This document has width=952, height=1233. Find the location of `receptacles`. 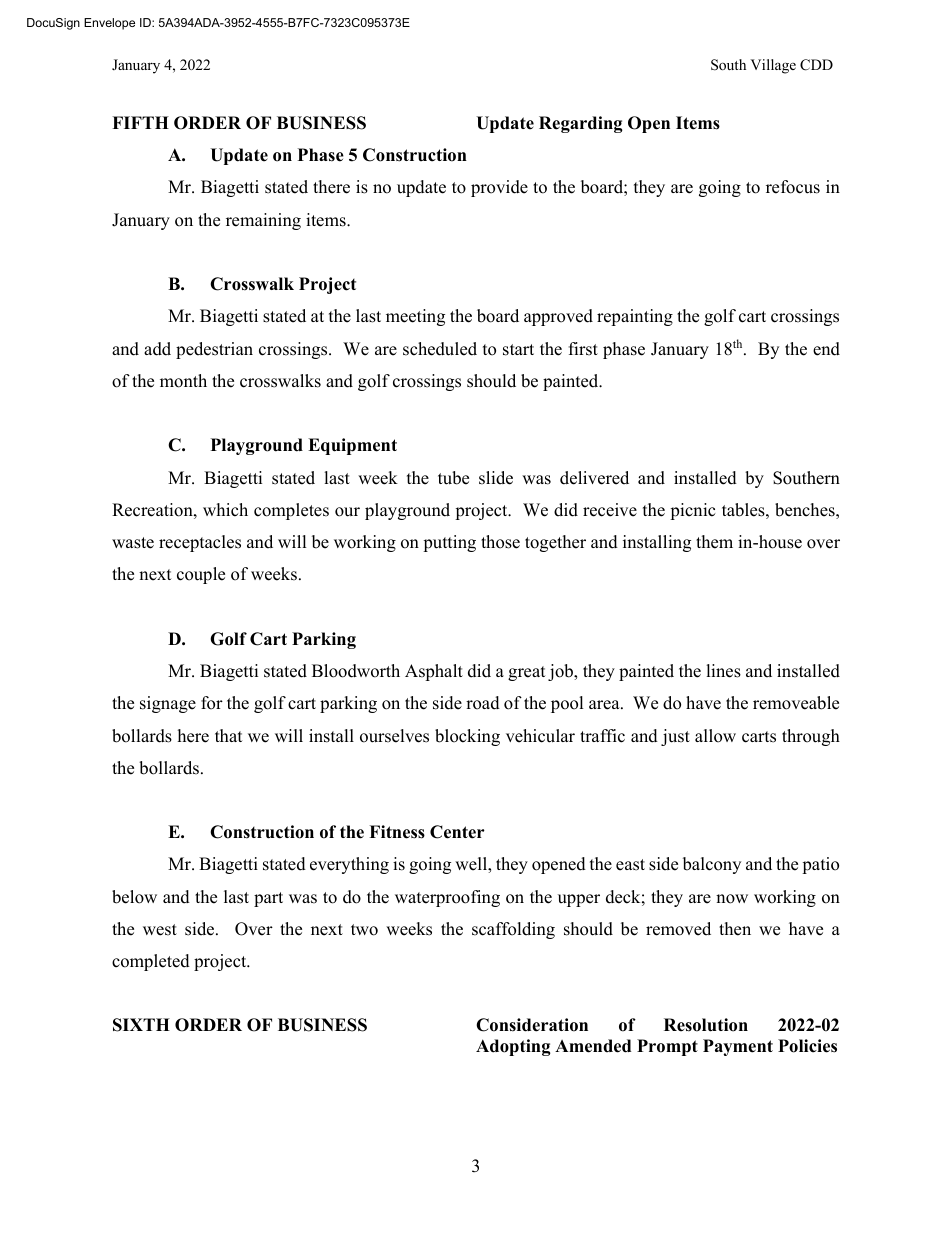

receptacles is located at coordinates (200, 543).
